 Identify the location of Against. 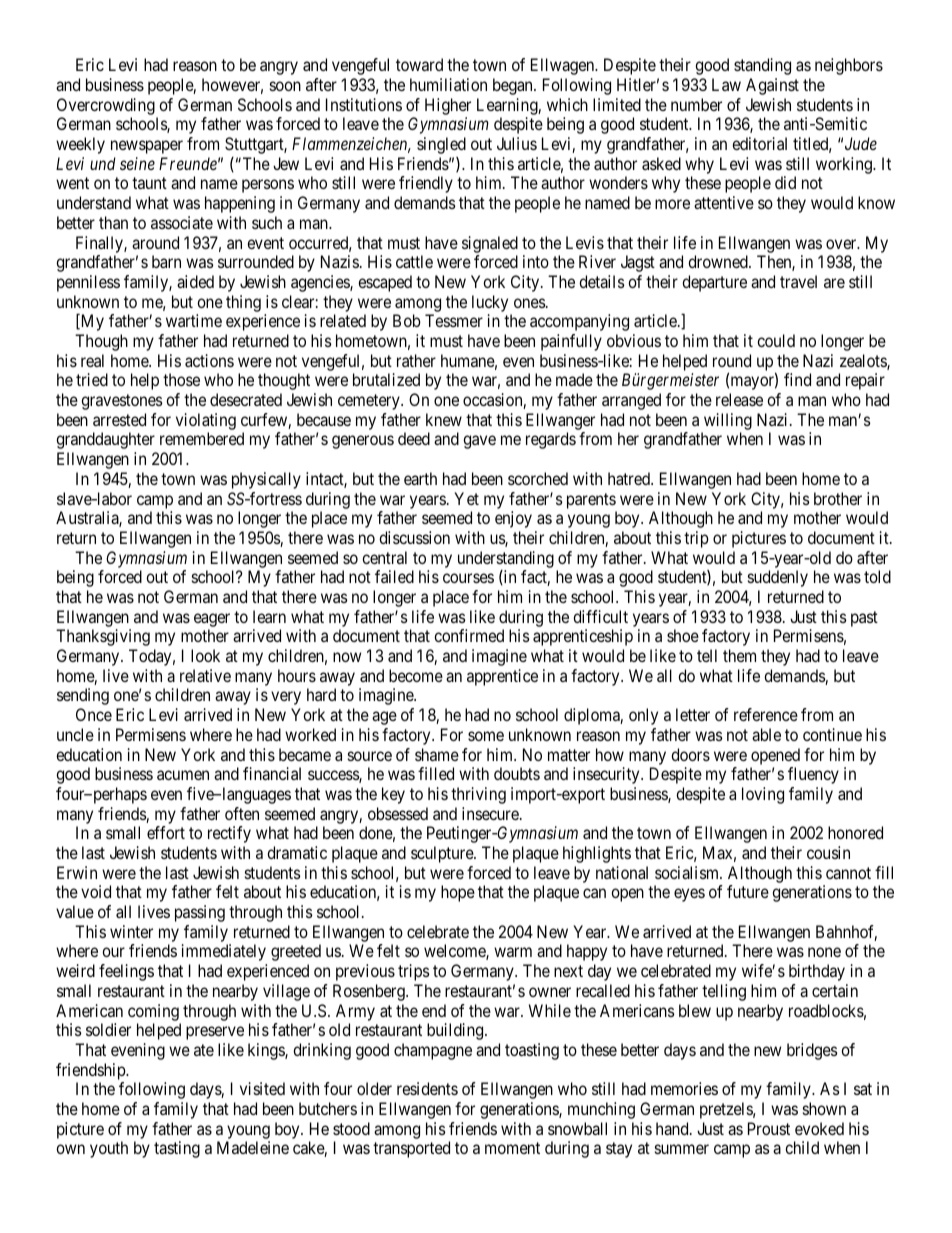
(772, 86).
